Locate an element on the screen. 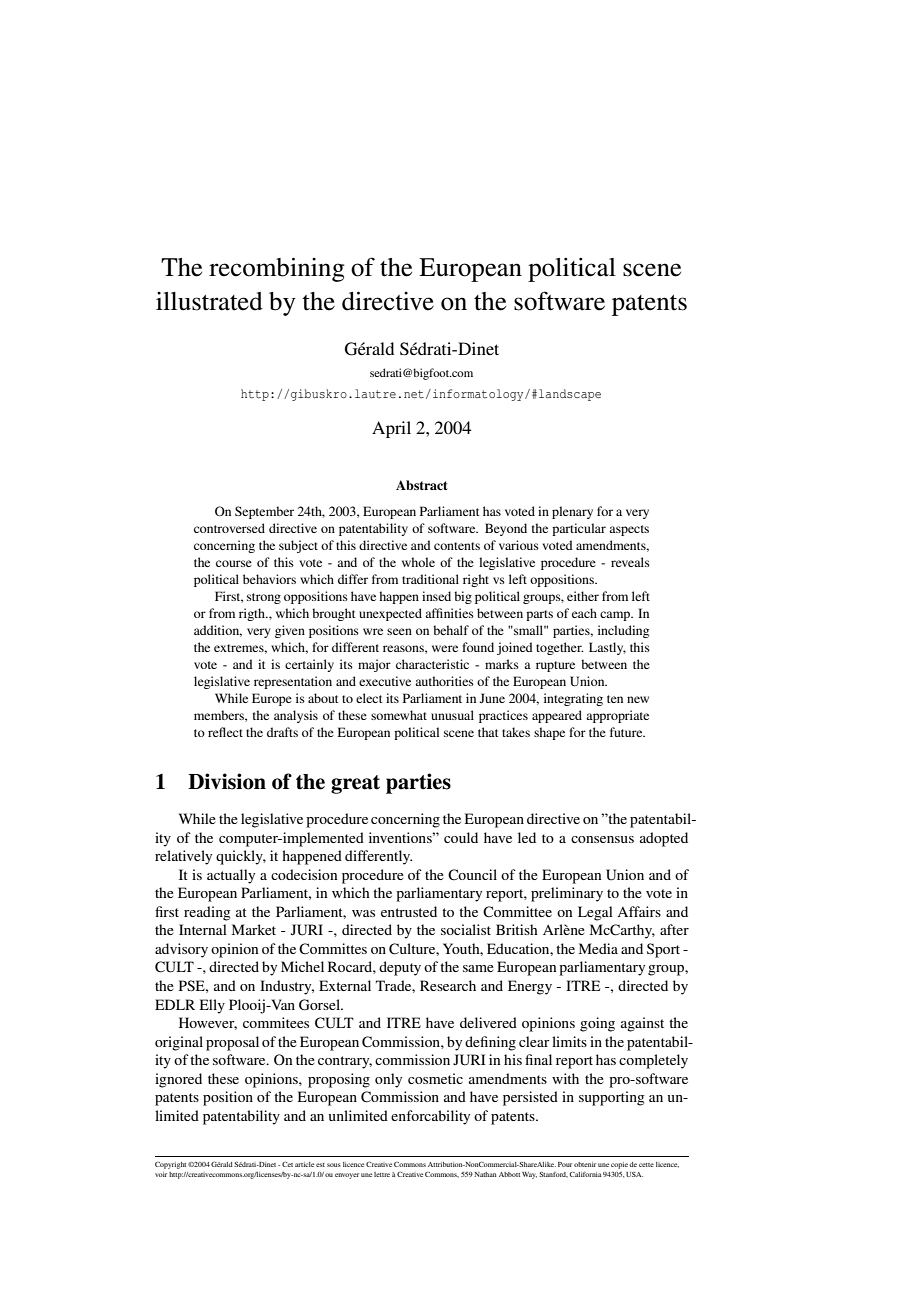  plenary is located at coordinates (572, 512).
